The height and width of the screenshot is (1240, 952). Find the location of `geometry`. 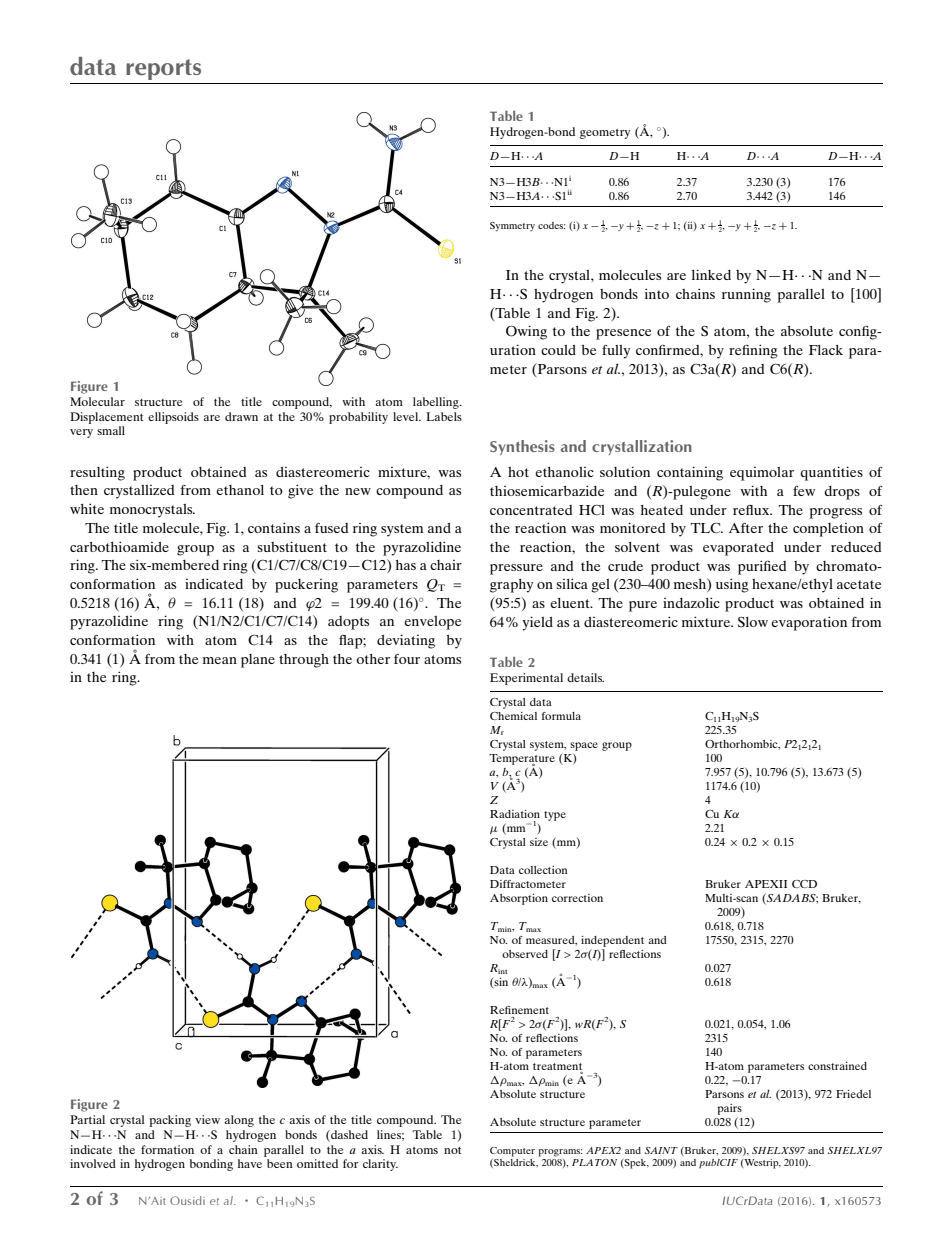

geometry is located at coordinates (605, 133).
